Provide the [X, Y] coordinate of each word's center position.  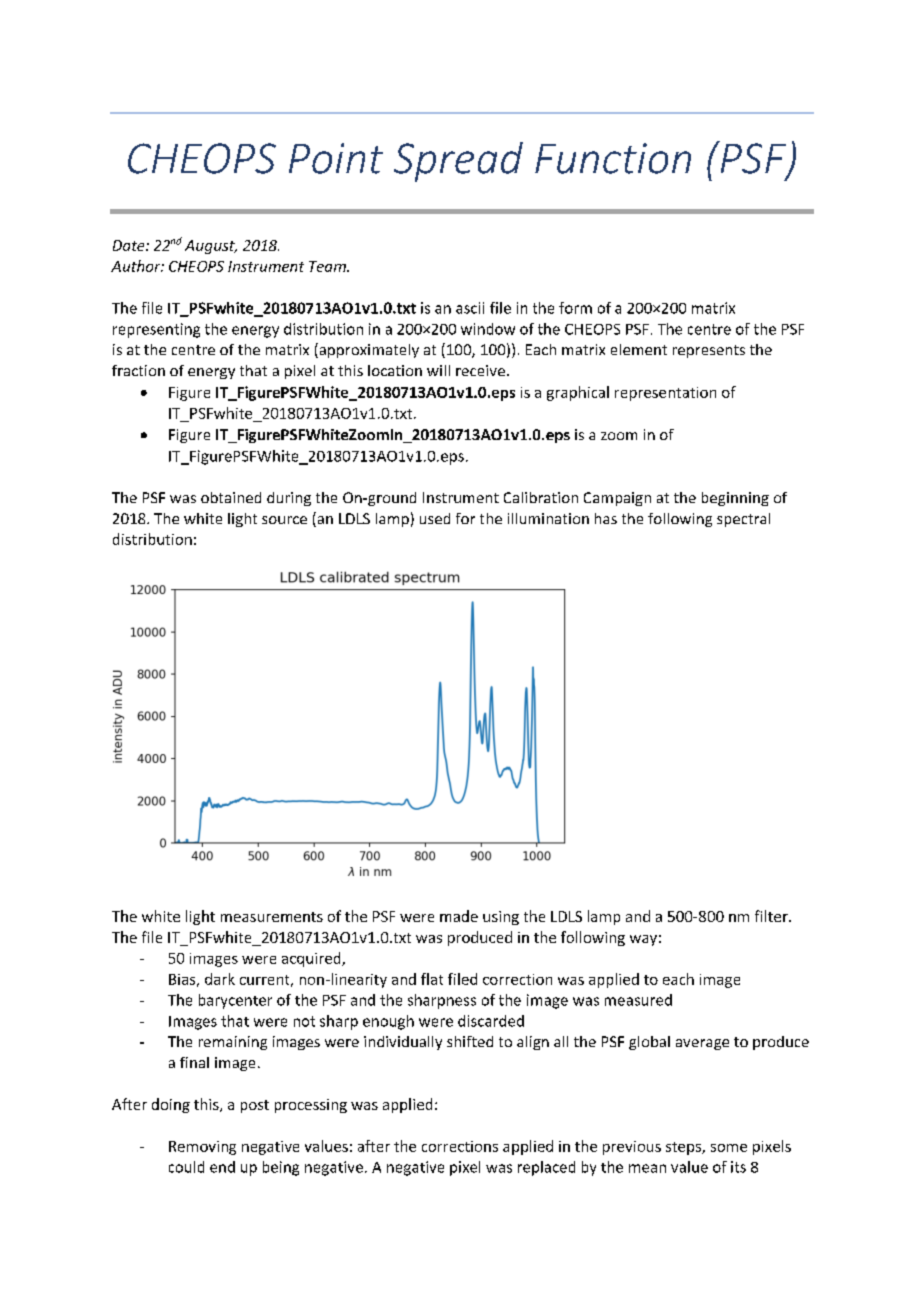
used [435, 518]
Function [613, 158]
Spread [458, 162]
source [284, 520]
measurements [272, 917]
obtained [231, 497]
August [211, 247]
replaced [546, 1168]
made [459, 916]
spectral [743, 520]
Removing [202, 1148]
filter [772, 916]
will [438, 370]
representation [665, 394]
